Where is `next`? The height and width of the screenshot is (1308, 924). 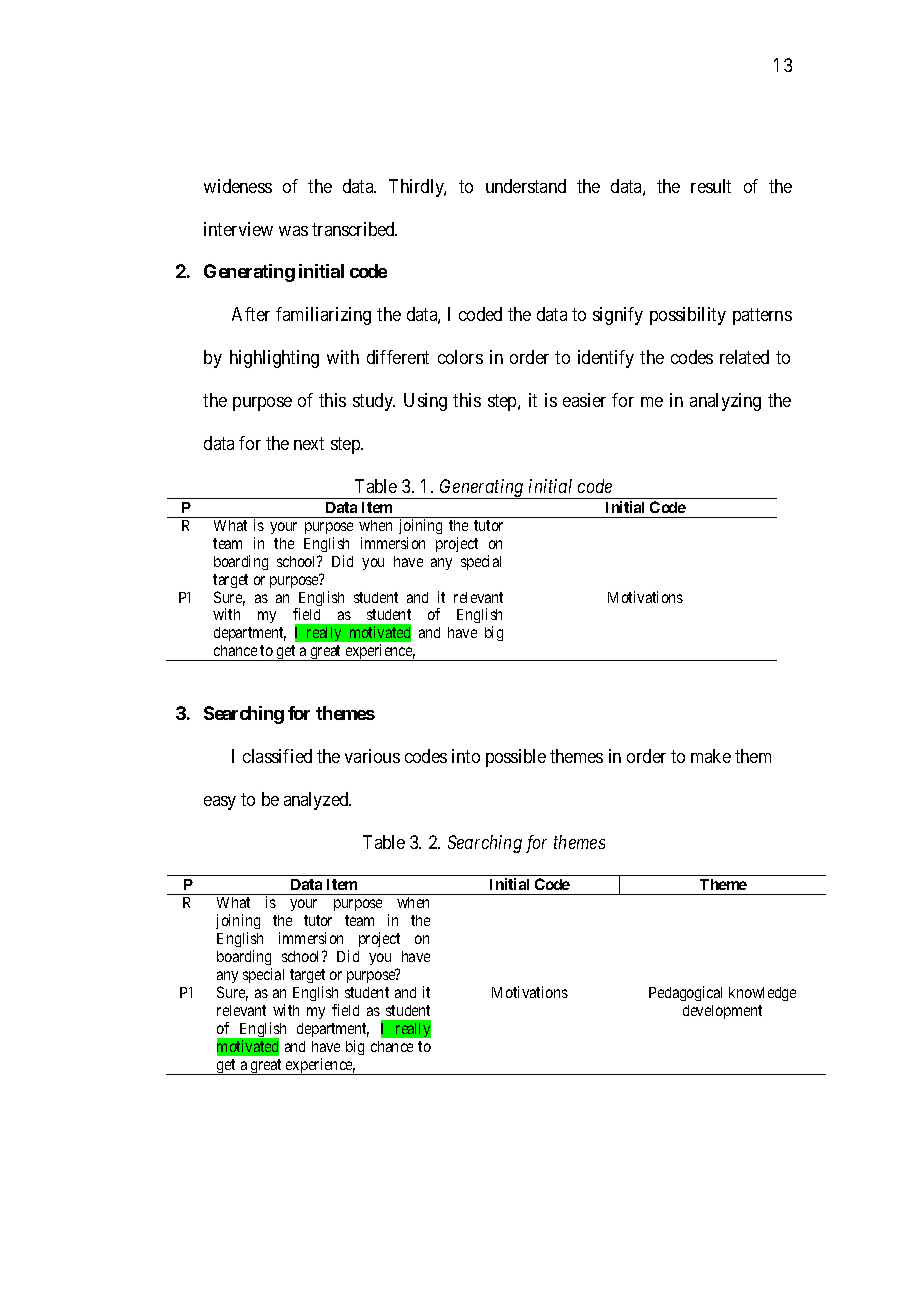
next is located at coordinates (309, 443).
